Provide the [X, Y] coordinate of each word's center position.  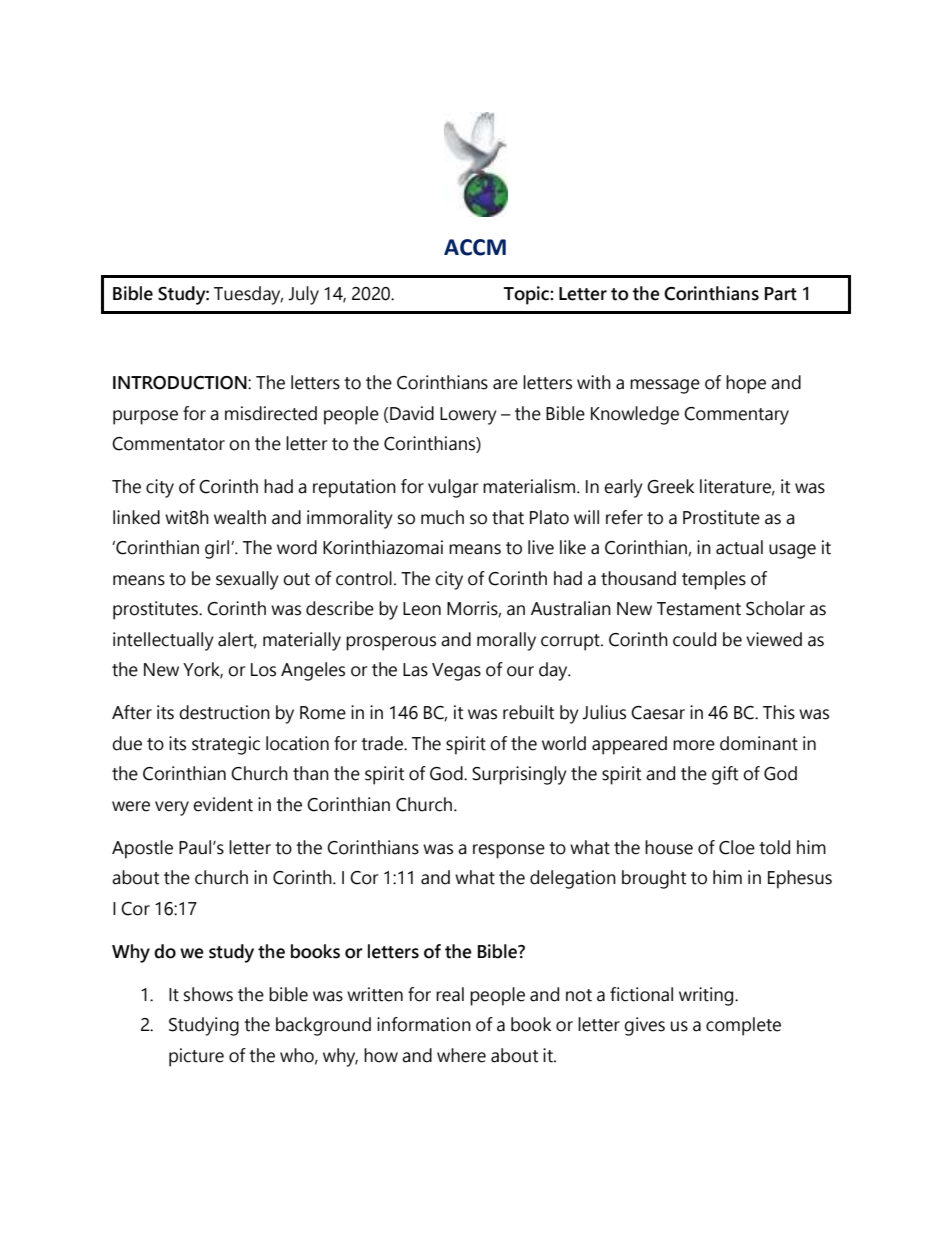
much [442, 517]
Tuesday [248, 295]
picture [196, 1057]
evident [223, 804]
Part [781, 294]
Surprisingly [519, 775]
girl [218, 549]
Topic [527, 295]
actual [739, 547]
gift [725, 775]
